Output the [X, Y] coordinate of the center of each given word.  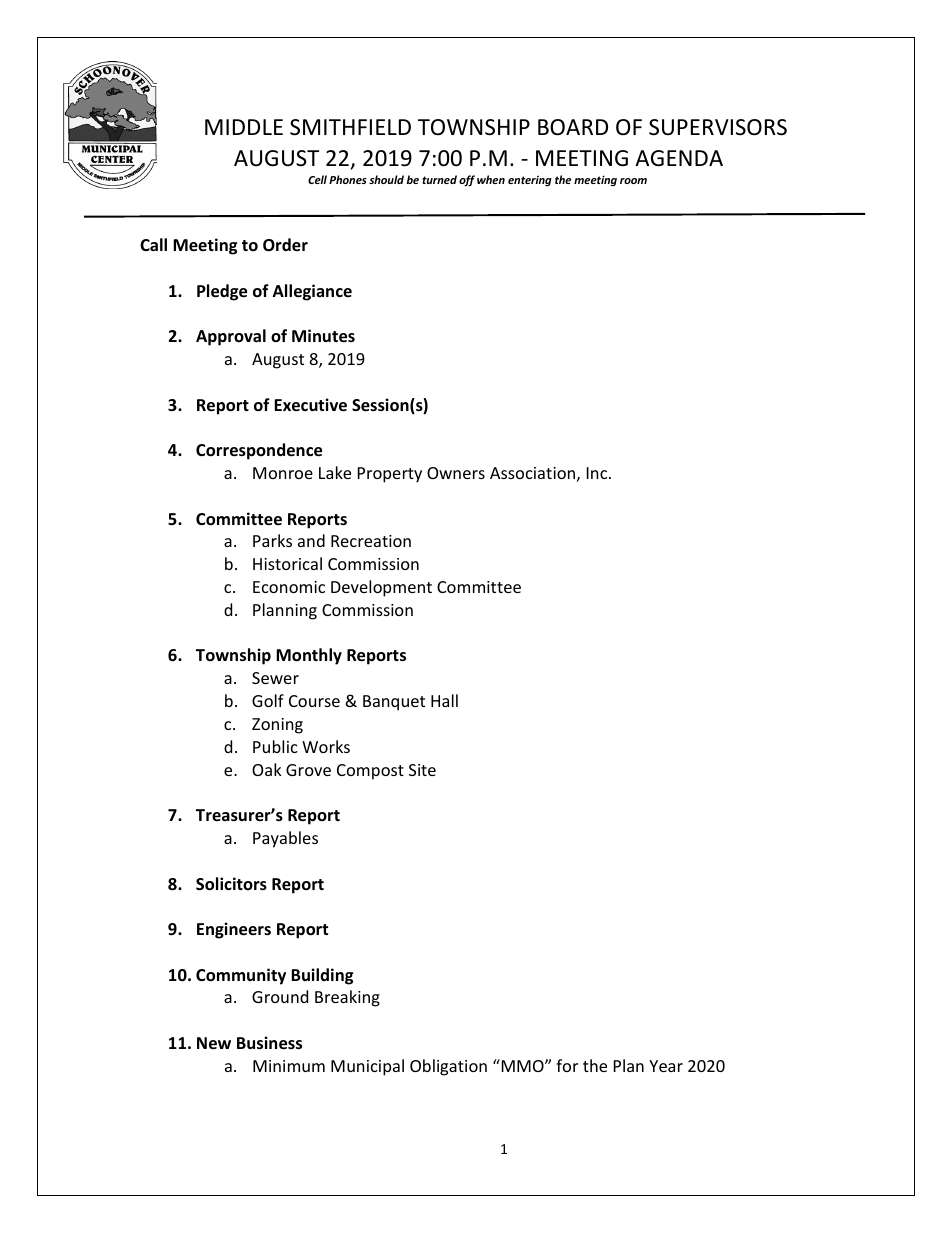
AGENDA [679, 158]
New [214, 1043]
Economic [289, 587]
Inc [598, 473]
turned [439, 179]
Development [381, 588]
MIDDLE [244, 127]
